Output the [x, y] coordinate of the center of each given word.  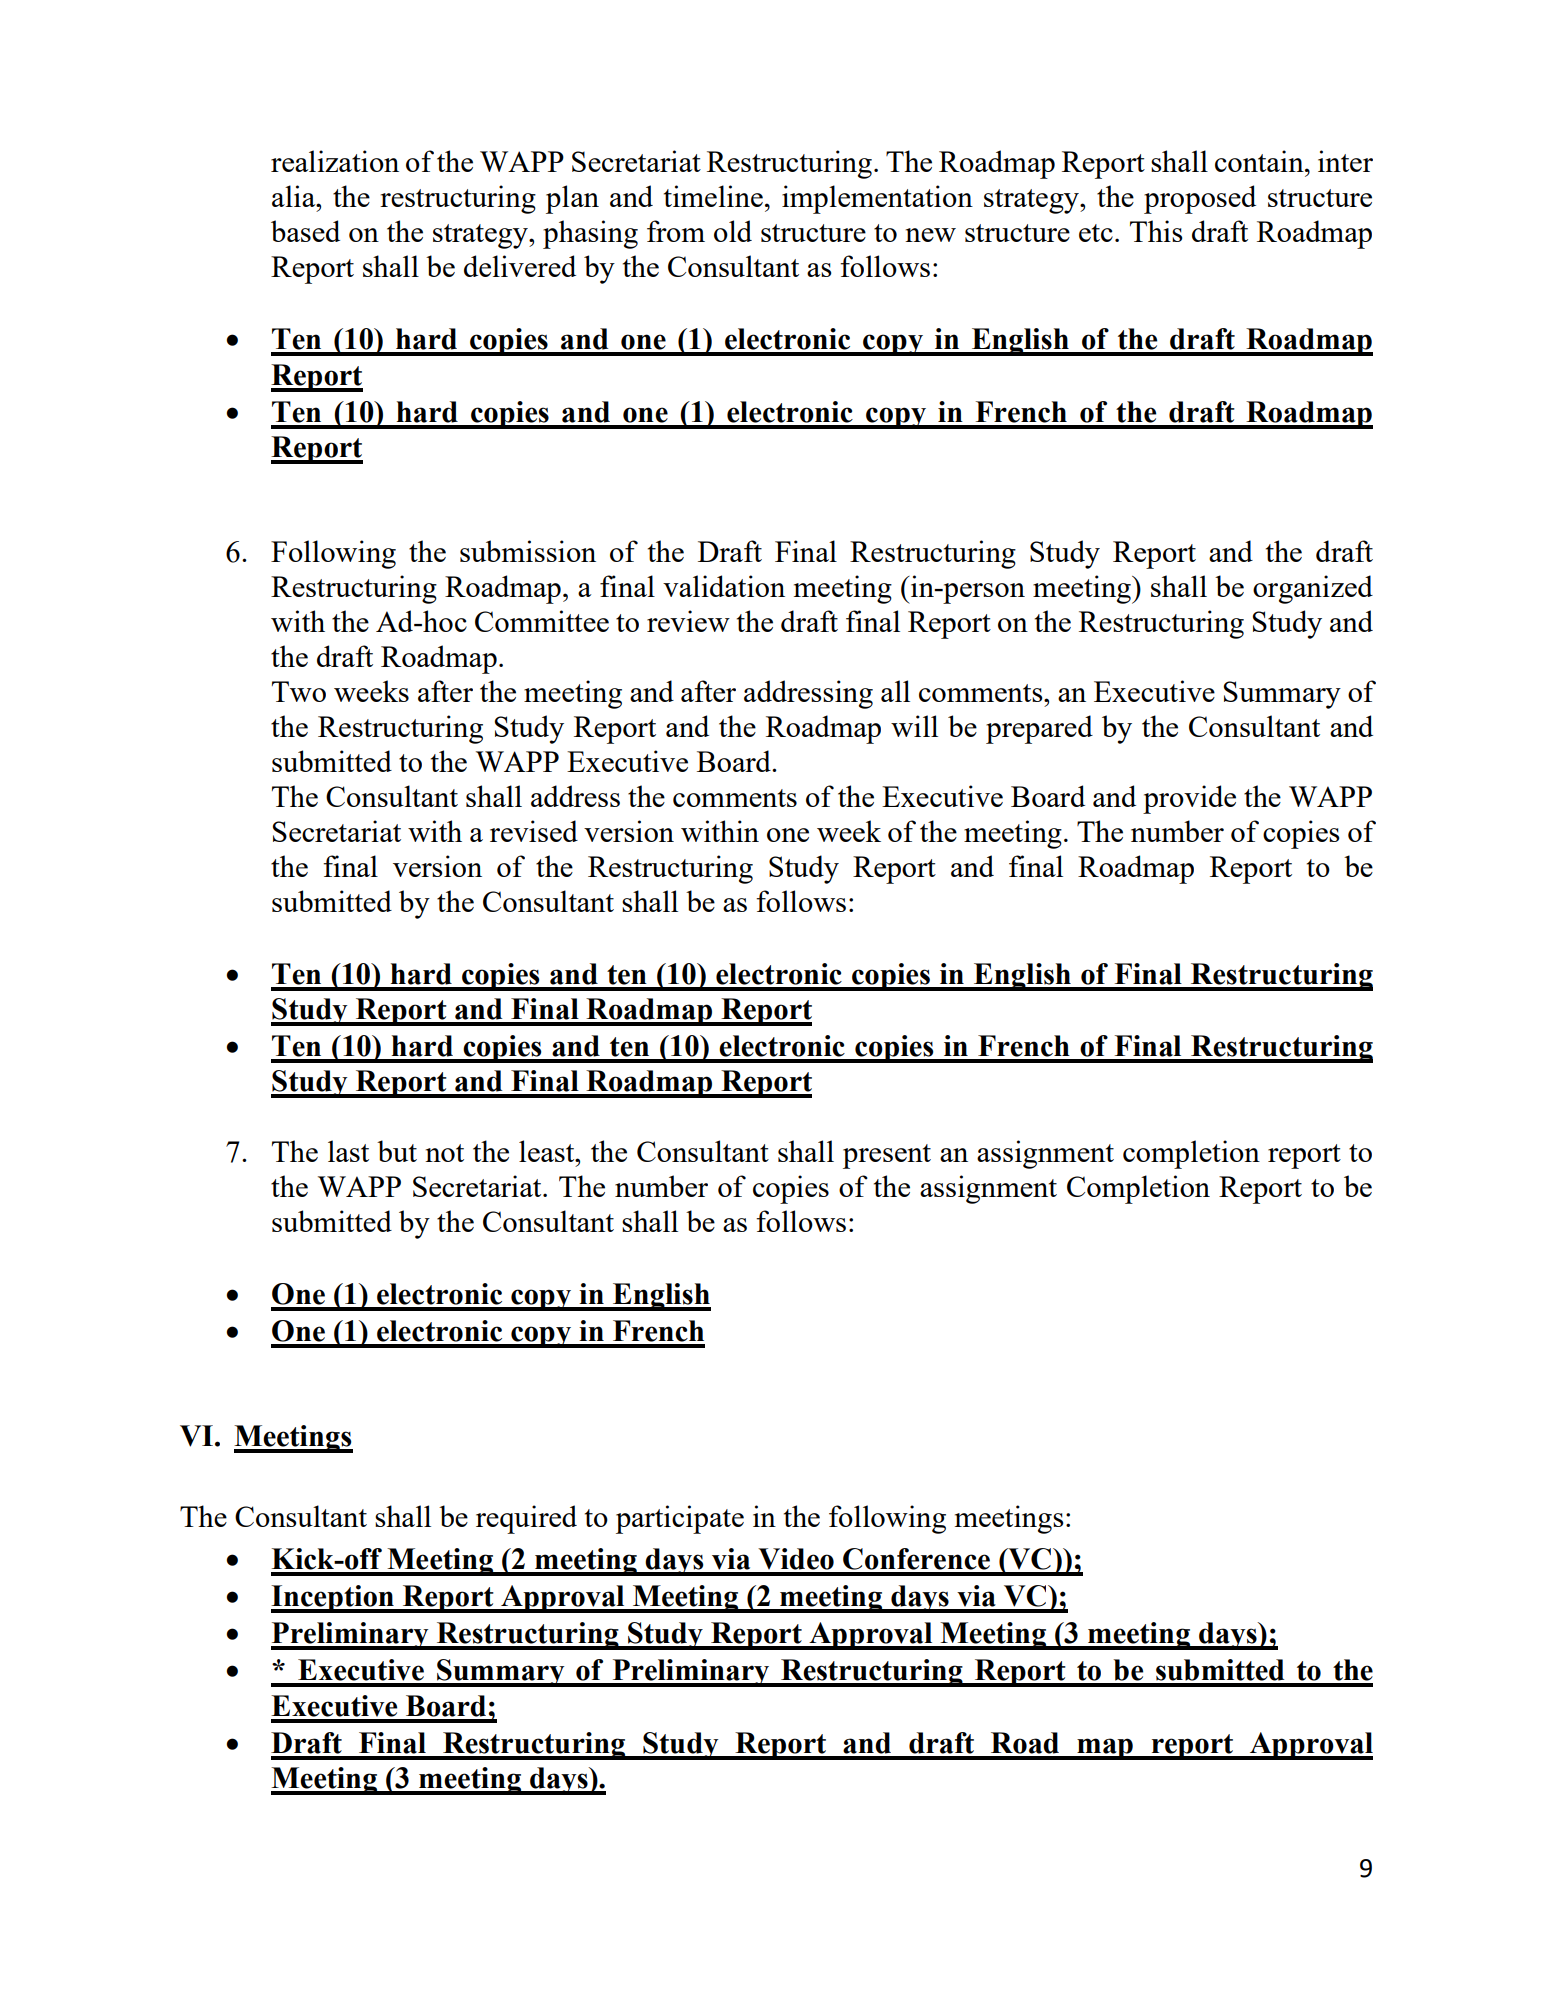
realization [335, 161]
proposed [1200, 199]
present [887, 1156]
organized [1313, 589]
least [548, 1151]
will [914, 726]
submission [528, 551]
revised [534, 831]
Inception [333, 1599]
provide [1189, 799]
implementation [877, 199]
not [444, 1153]
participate [680, 1519]
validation [724, 586]
